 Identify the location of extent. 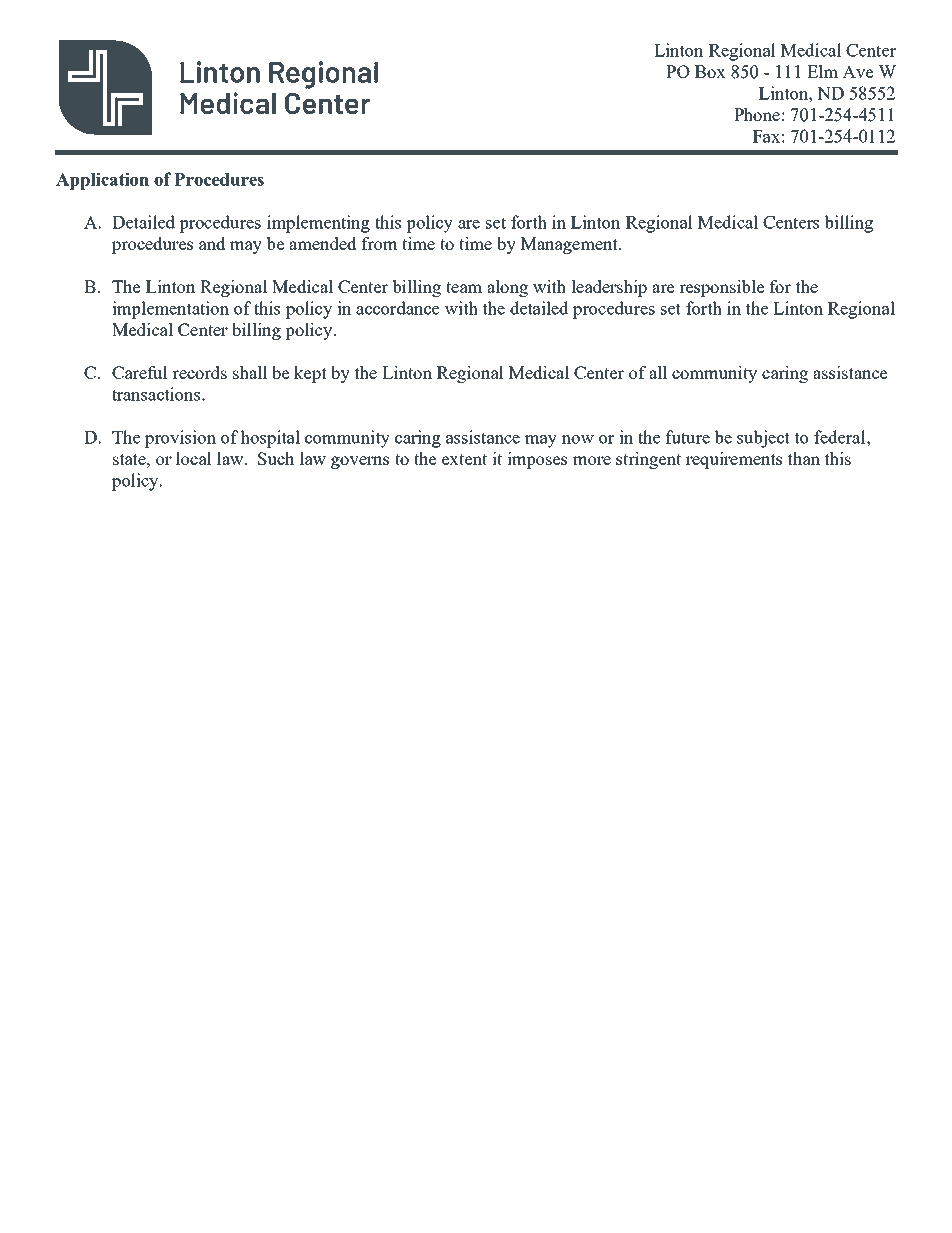
(464, 459).
